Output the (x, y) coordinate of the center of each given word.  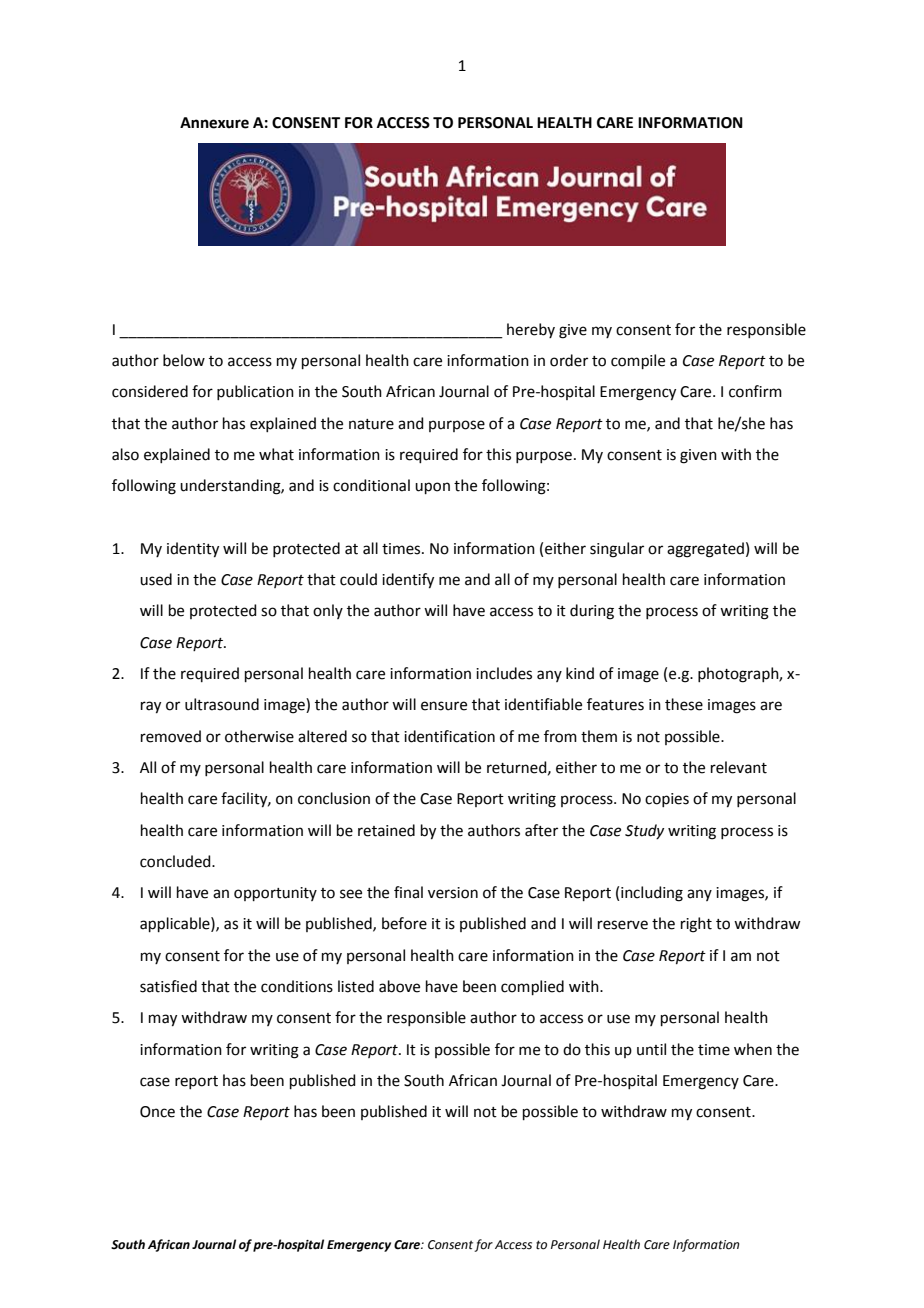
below (184, 360)
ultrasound (222, 704)
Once (157, 1112)
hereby (531, 330)
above (399, 986)
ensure (444, 706)
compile (638, 361)
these (684, 704)
